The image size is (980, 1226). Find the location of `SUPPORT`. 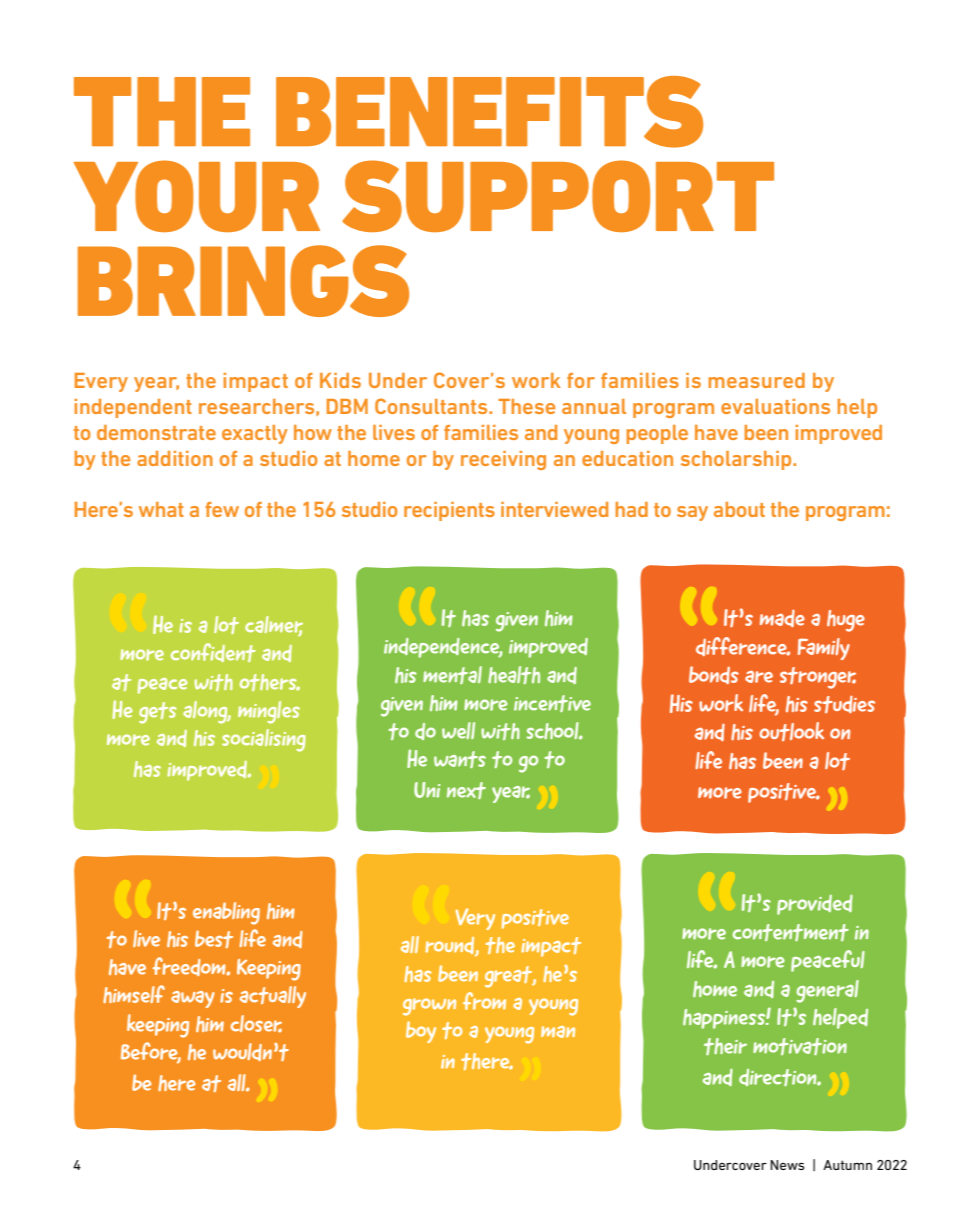

SUPPORT is located at coordinates (558, 196).
